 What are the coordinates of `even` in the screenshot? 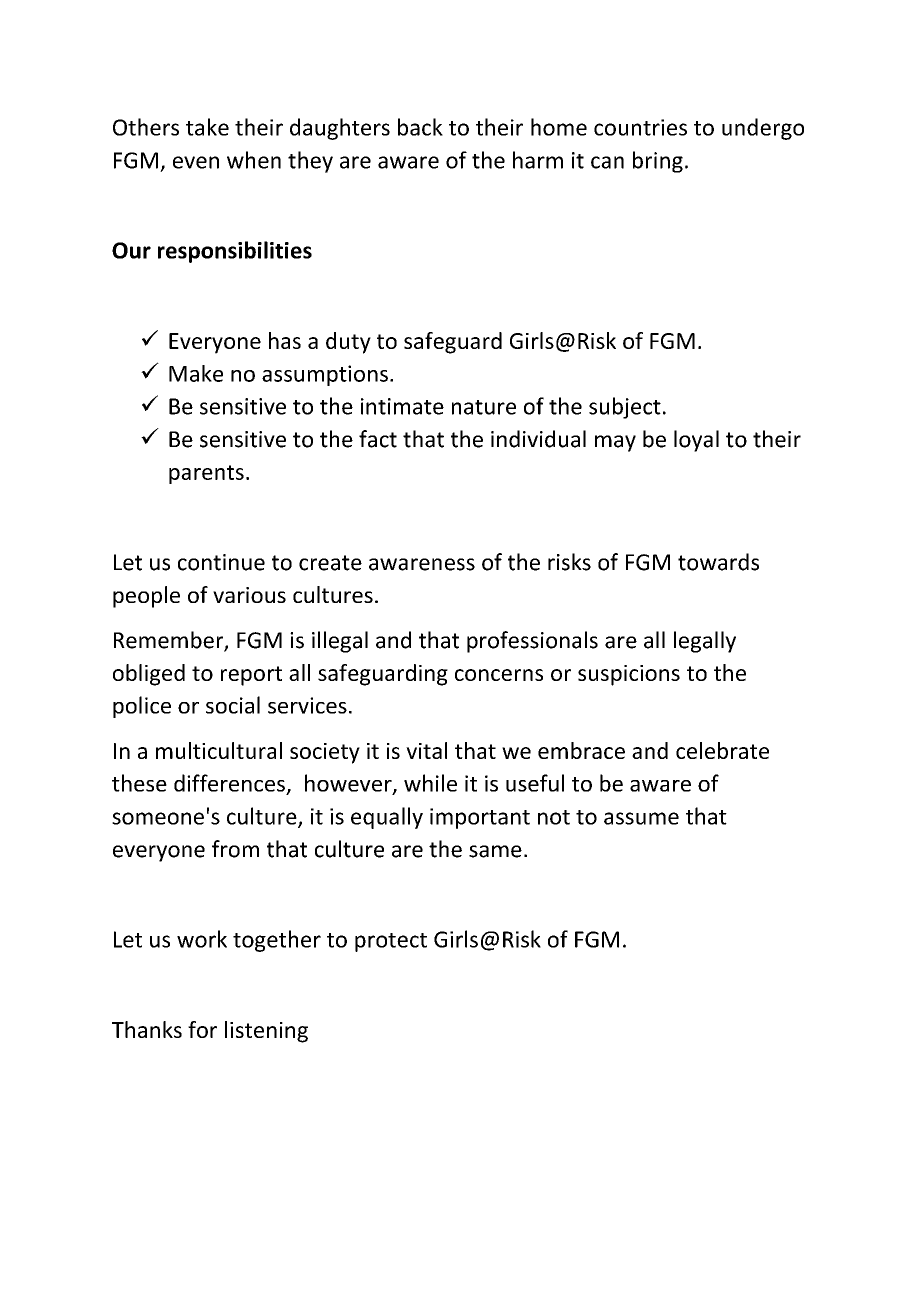 It's located at (196, 162).
